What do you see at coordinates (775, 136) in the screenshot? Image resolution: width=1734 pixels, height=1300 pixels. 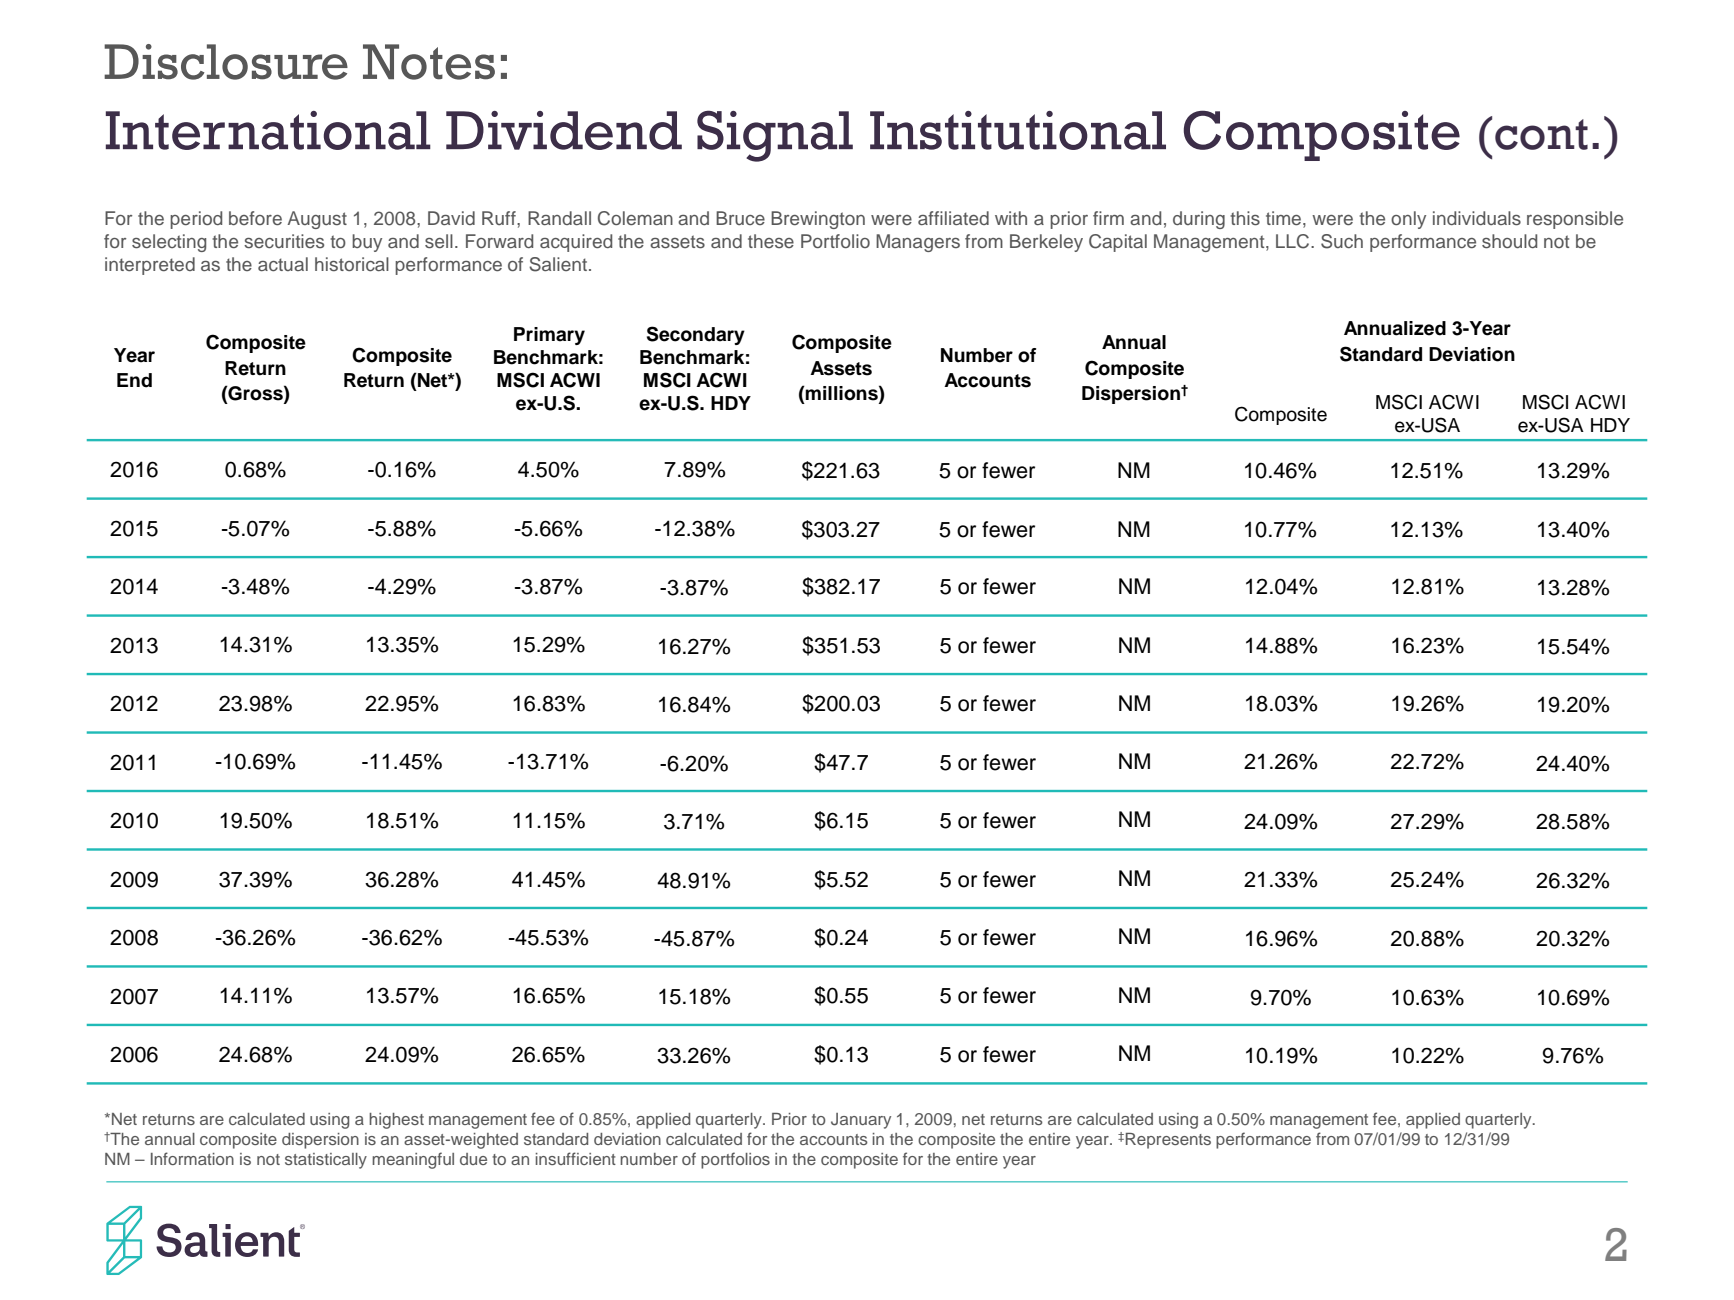 I see `Signal` at bounding box center [775, 136].
